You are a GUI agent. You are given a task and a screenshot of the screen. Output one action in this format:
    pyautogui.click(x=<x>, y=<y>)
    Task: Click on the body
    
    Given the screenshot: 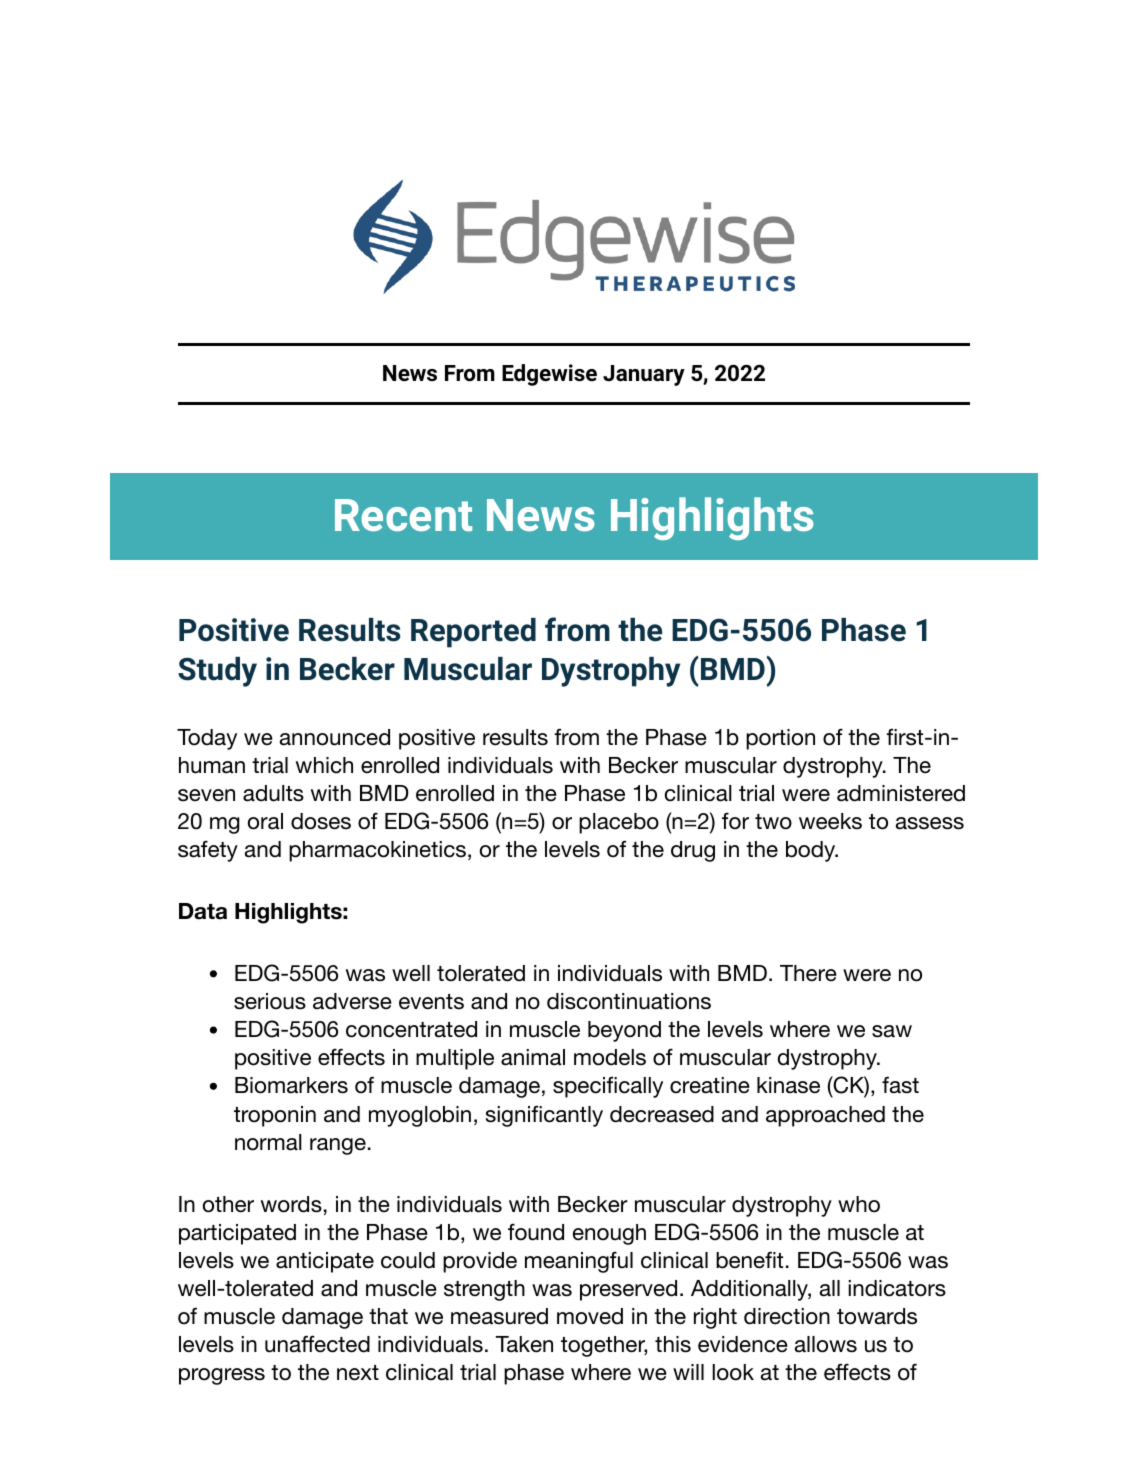 What is the action you would take?
    pyautogui.click(x=812, y=851)
